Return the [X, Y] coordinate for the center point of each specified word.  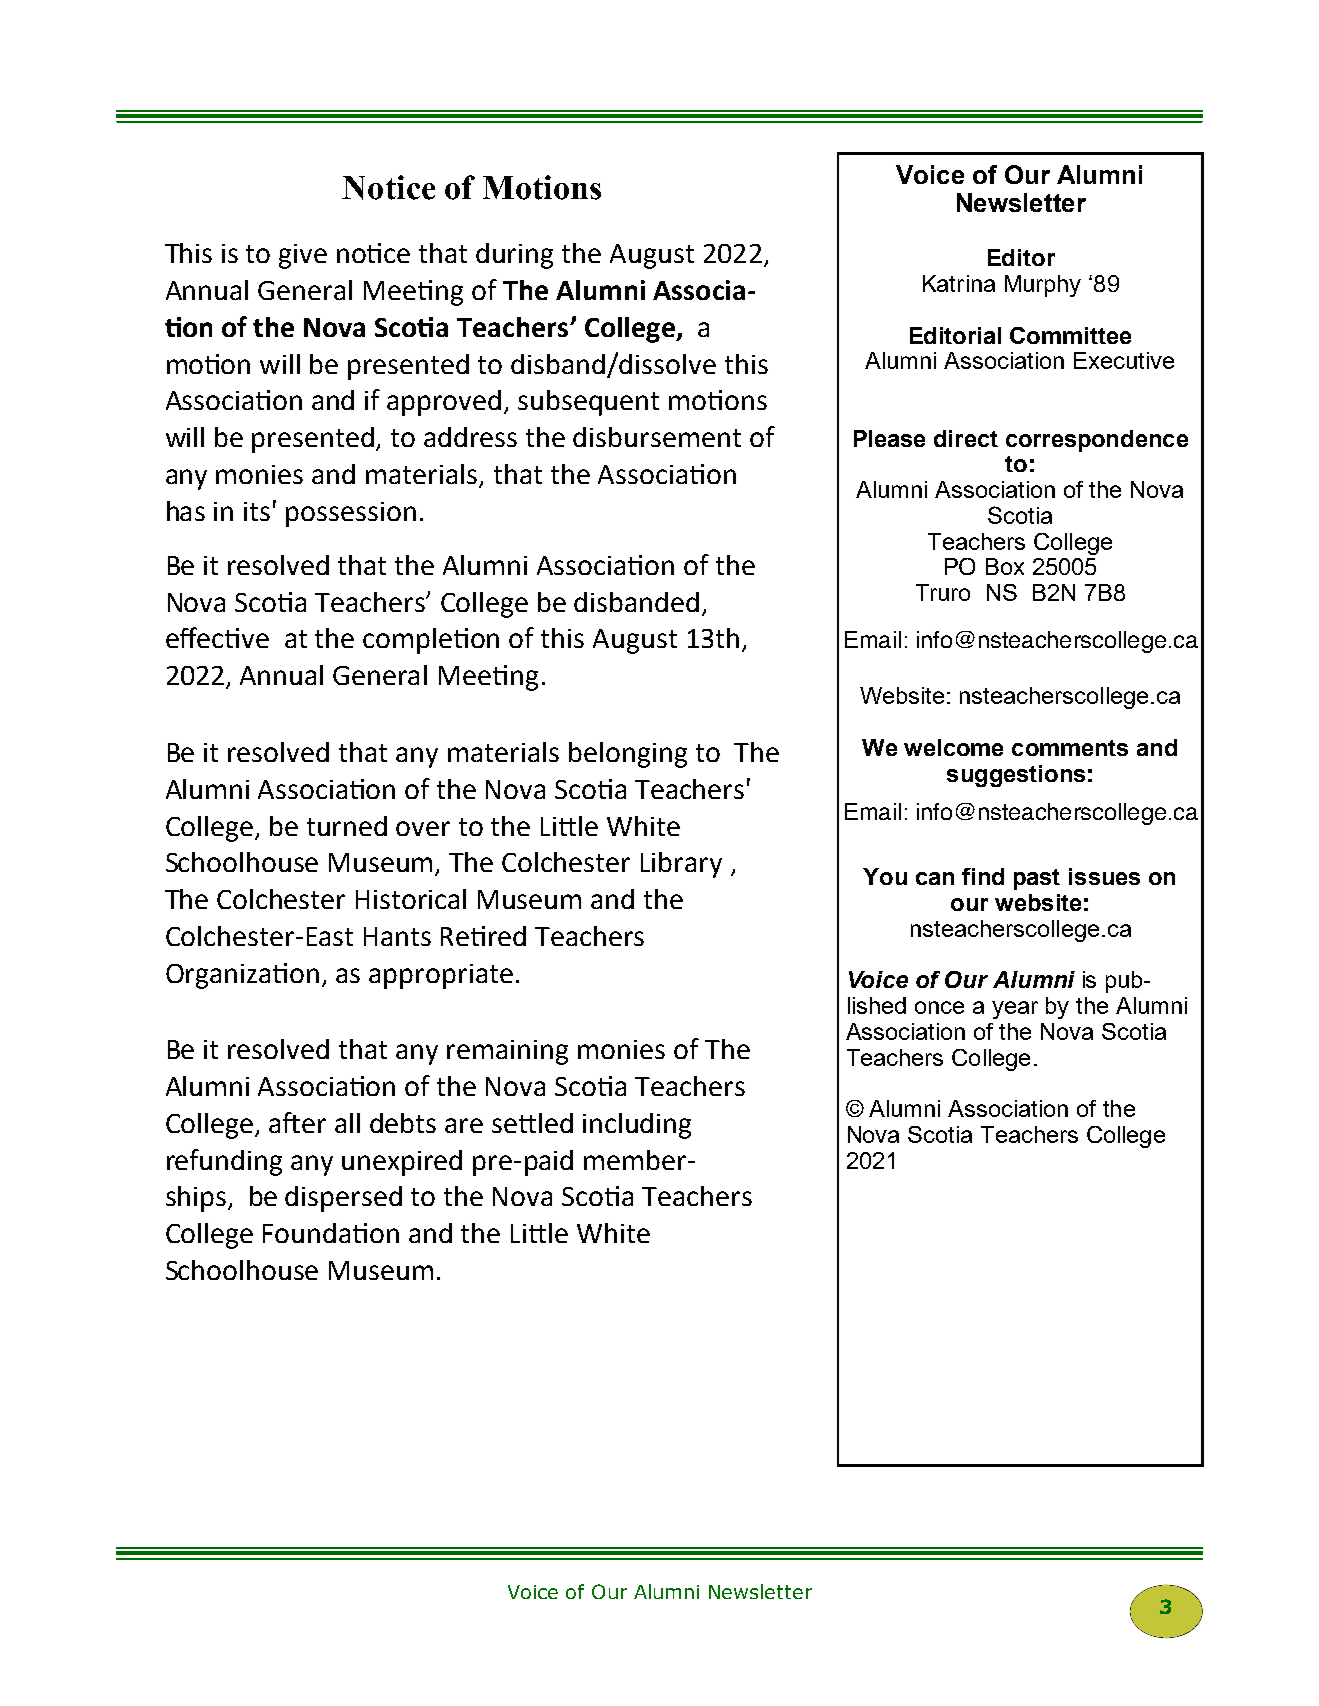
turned [347, 826]
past [1037, 879]
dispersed [343, 1199]
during [514, 256]
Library [681, 865]
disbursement [657, 437]
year [1015, 1010]
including [637, 1126]
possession [351, 514]
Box [1005, 566]
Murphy [1043, 286]
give [303, 256]
